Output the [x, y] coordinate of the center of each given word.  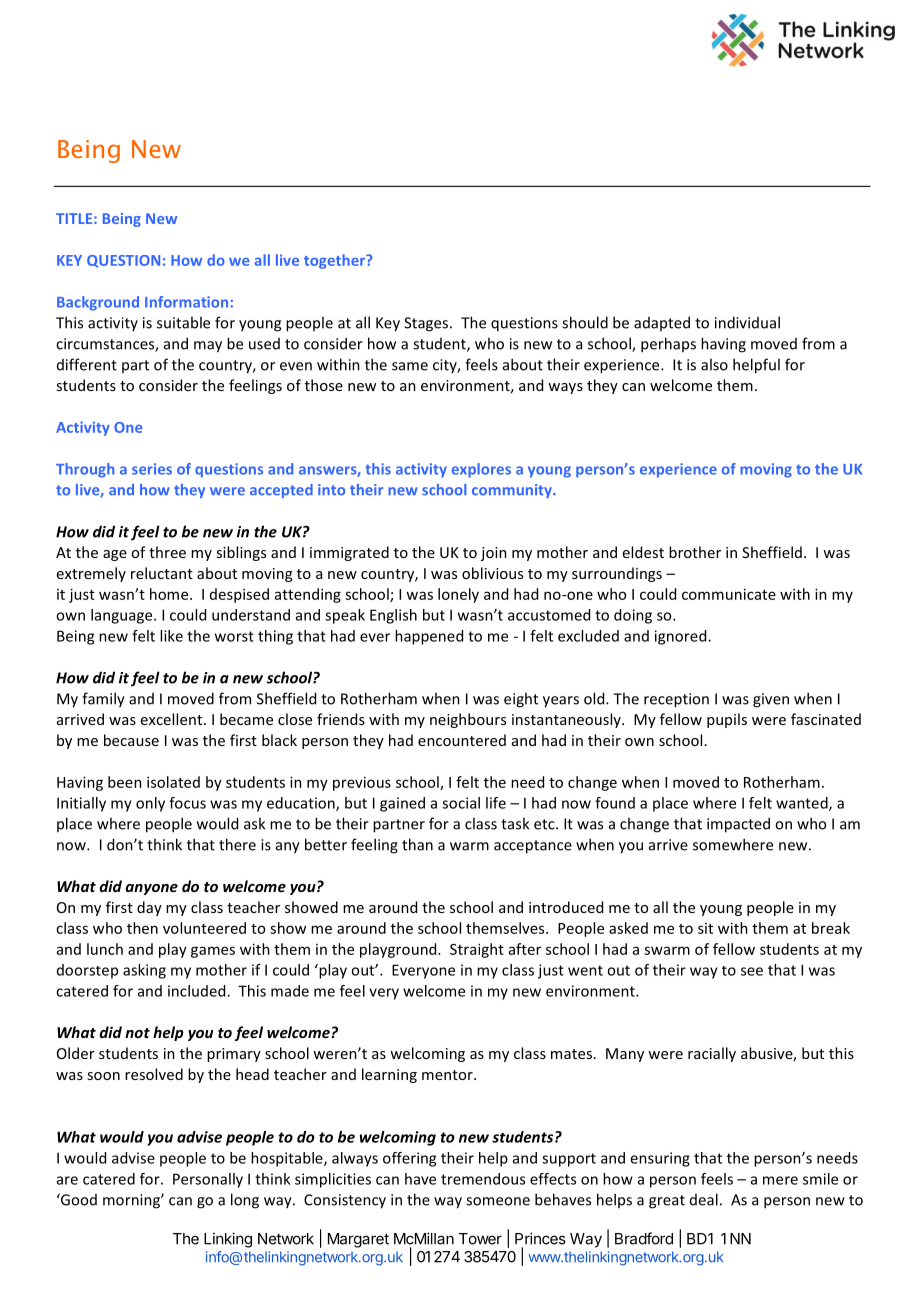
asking [144, 971]
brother [695, 552]
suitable [183, 322]
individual [747, 322]
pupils [727, 720]
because [131, 740]
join [494, 554]
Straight [477, 950]
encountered [462, 740]
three [167, 552]
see [752, 971]
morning [132, 1201]
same [410, 366]
